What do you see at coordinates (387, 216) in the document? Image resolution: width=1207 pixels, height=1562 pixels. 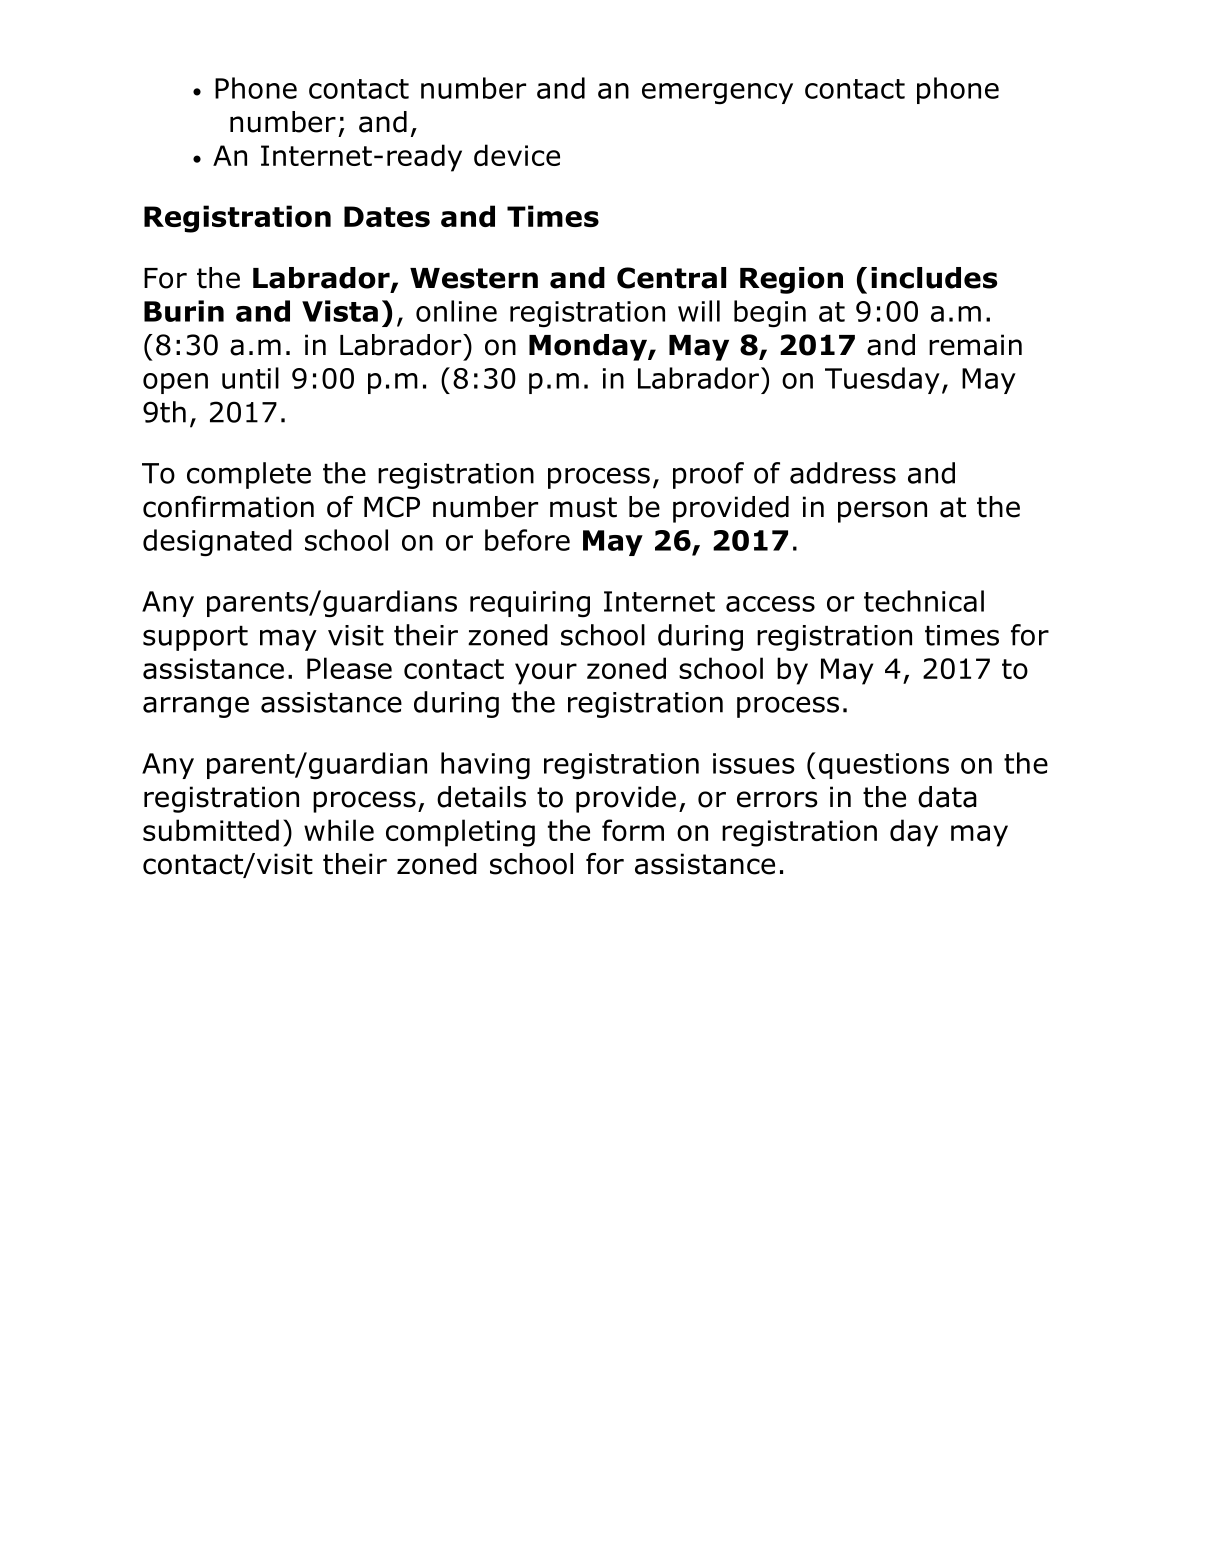 I see `Dates` at bounding box center [387, 216].
